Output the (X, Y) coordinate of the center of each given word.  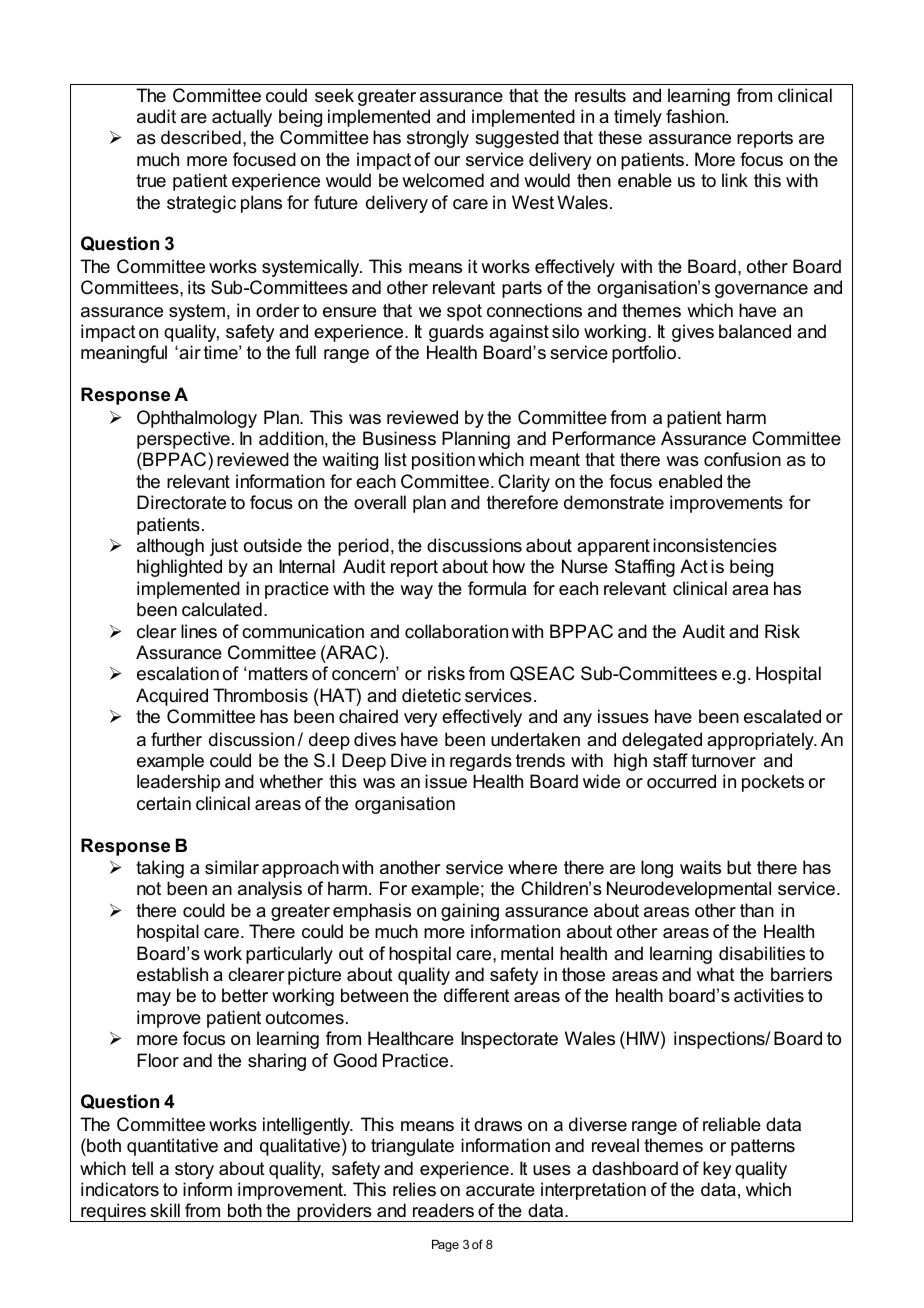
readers (443, 1210)
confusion (742, 459)
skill (165, 1210)
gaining (470, 912)
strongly (438, 139)
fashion (696, 116)
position (443, 461)
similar (232, 867)
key (717, 1170)
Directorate (181, 502)
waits (700, 867)
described (201, 137)
